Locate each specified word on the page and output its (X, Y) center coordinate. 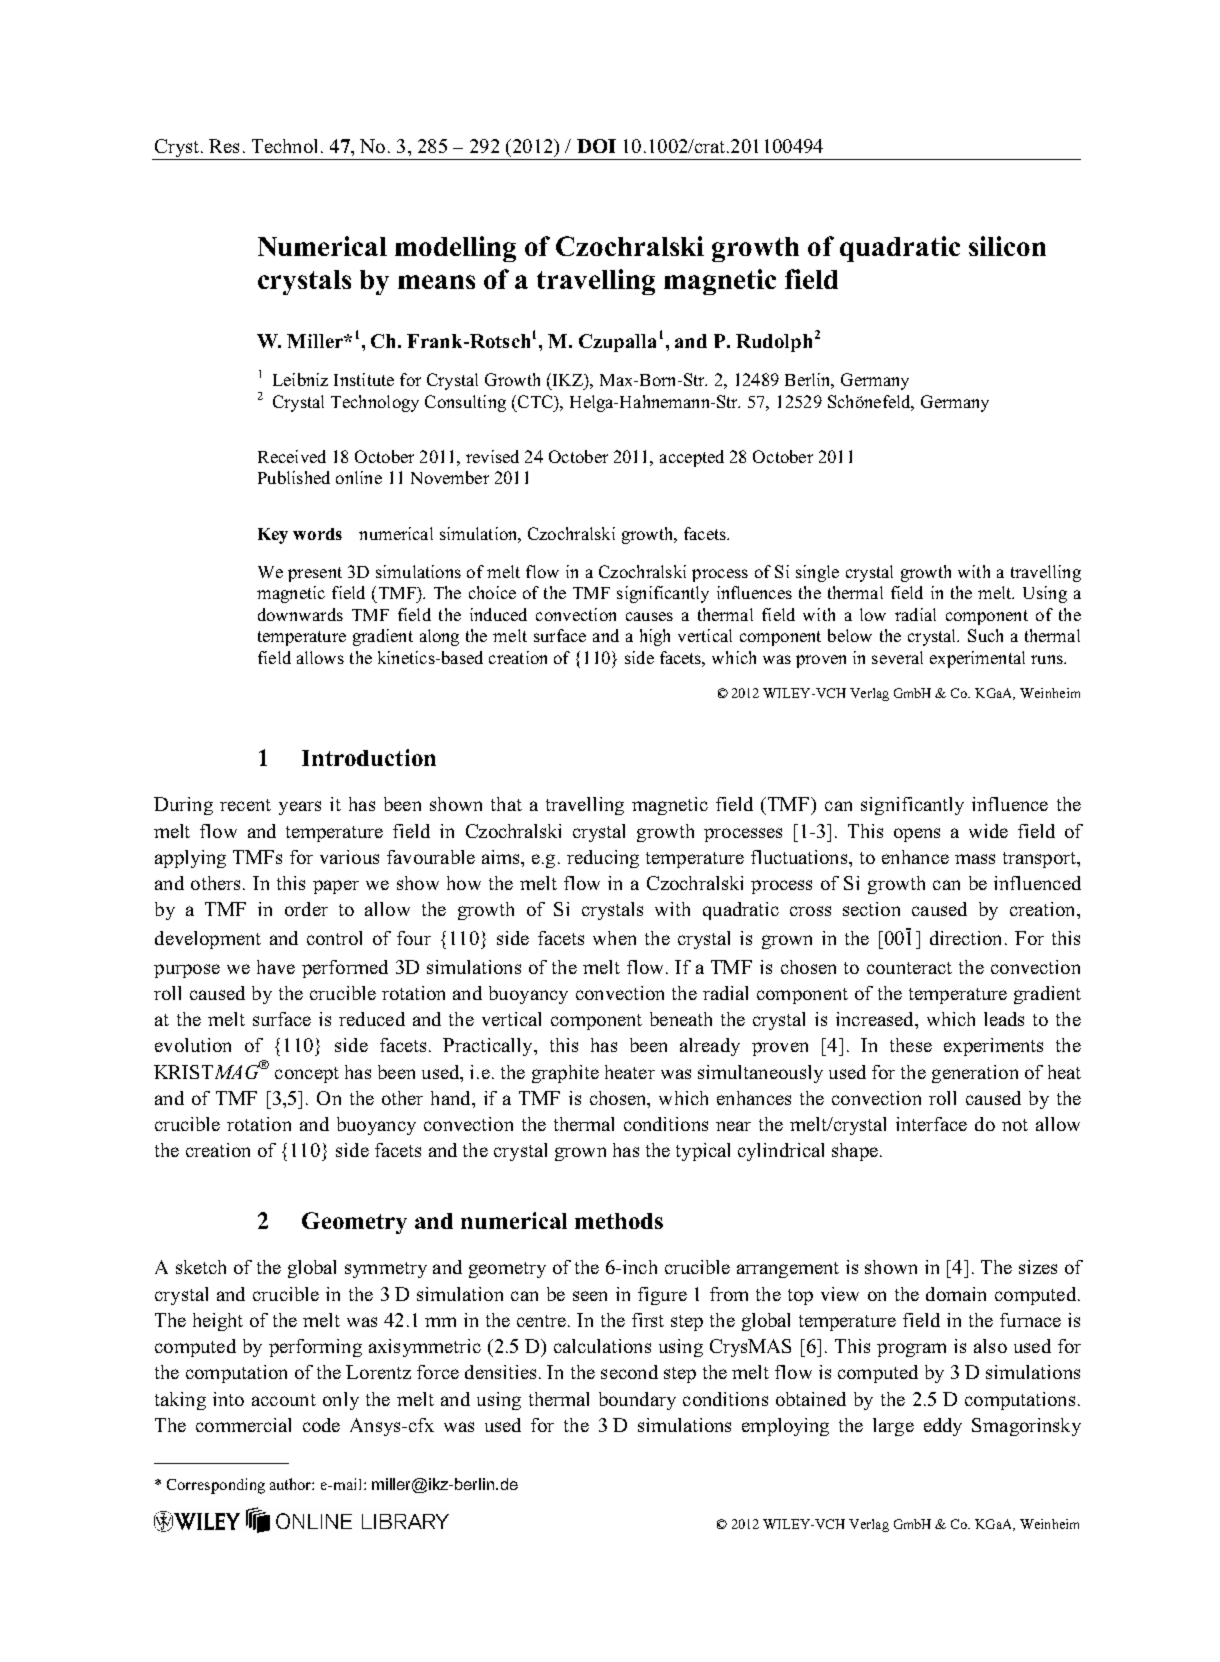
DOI (596, 146)
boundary (637, 1401)
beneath (681, 1019)
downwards (300, 614)
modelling (455, 249)
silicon (1007, 246)
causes (649, 616)
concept (307, 1075)
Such (985, 635)
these (911, 1045)
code (321, 1425)
